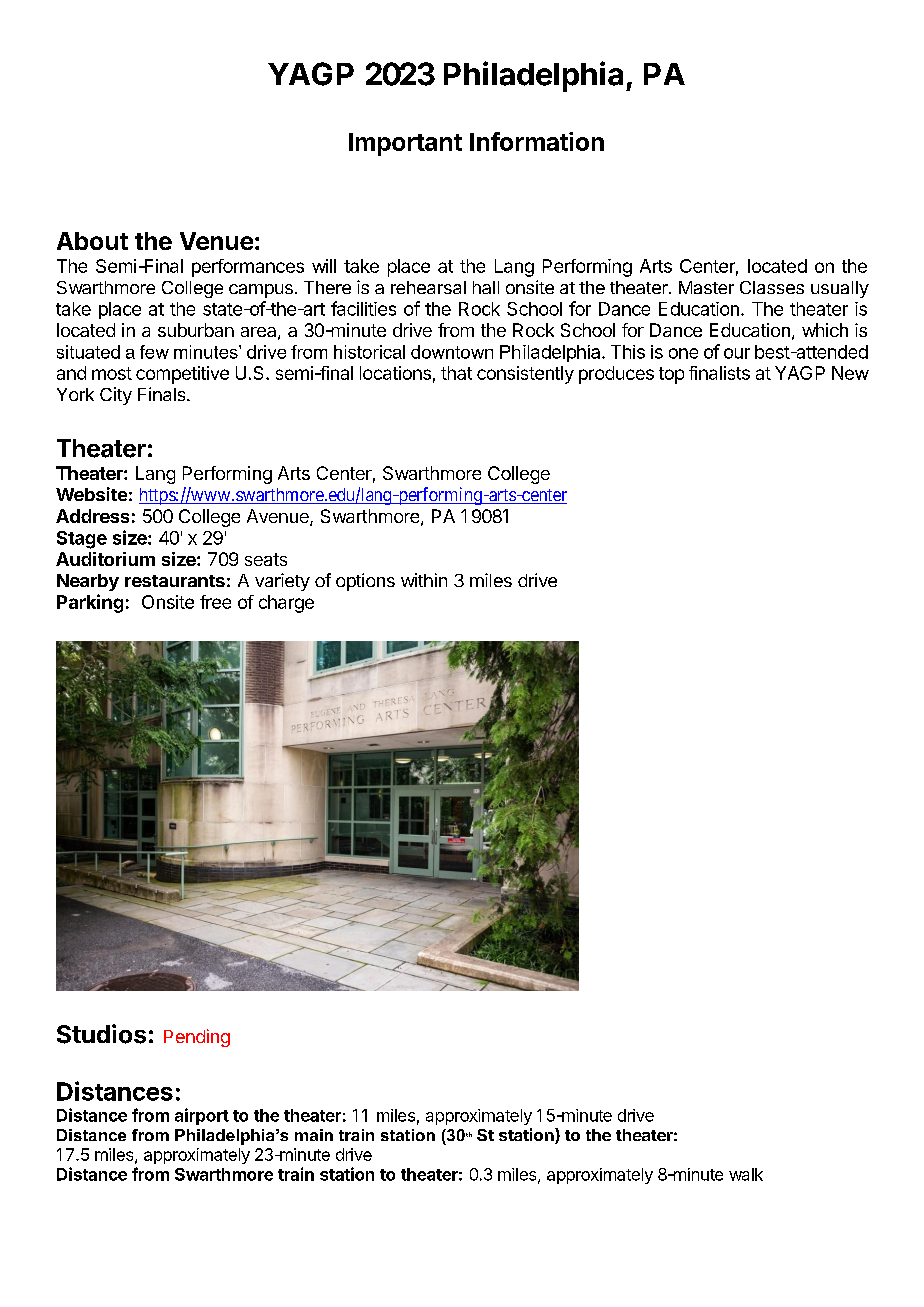 The image size is (924, 1307). I want to click on that, so click(456, 373).
